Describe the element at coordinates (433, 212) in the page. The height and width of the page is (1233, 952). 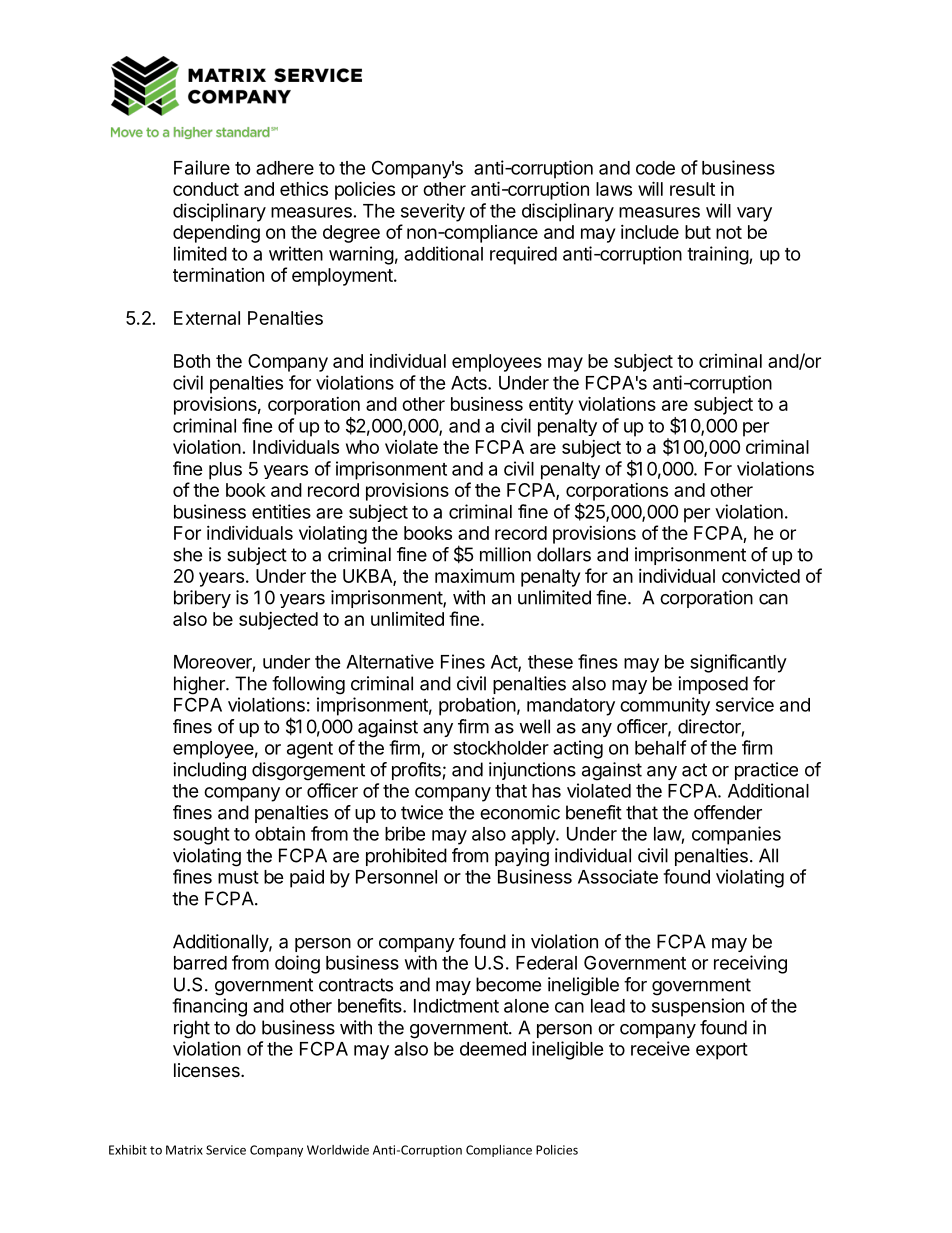
I see `severity` at that location.
